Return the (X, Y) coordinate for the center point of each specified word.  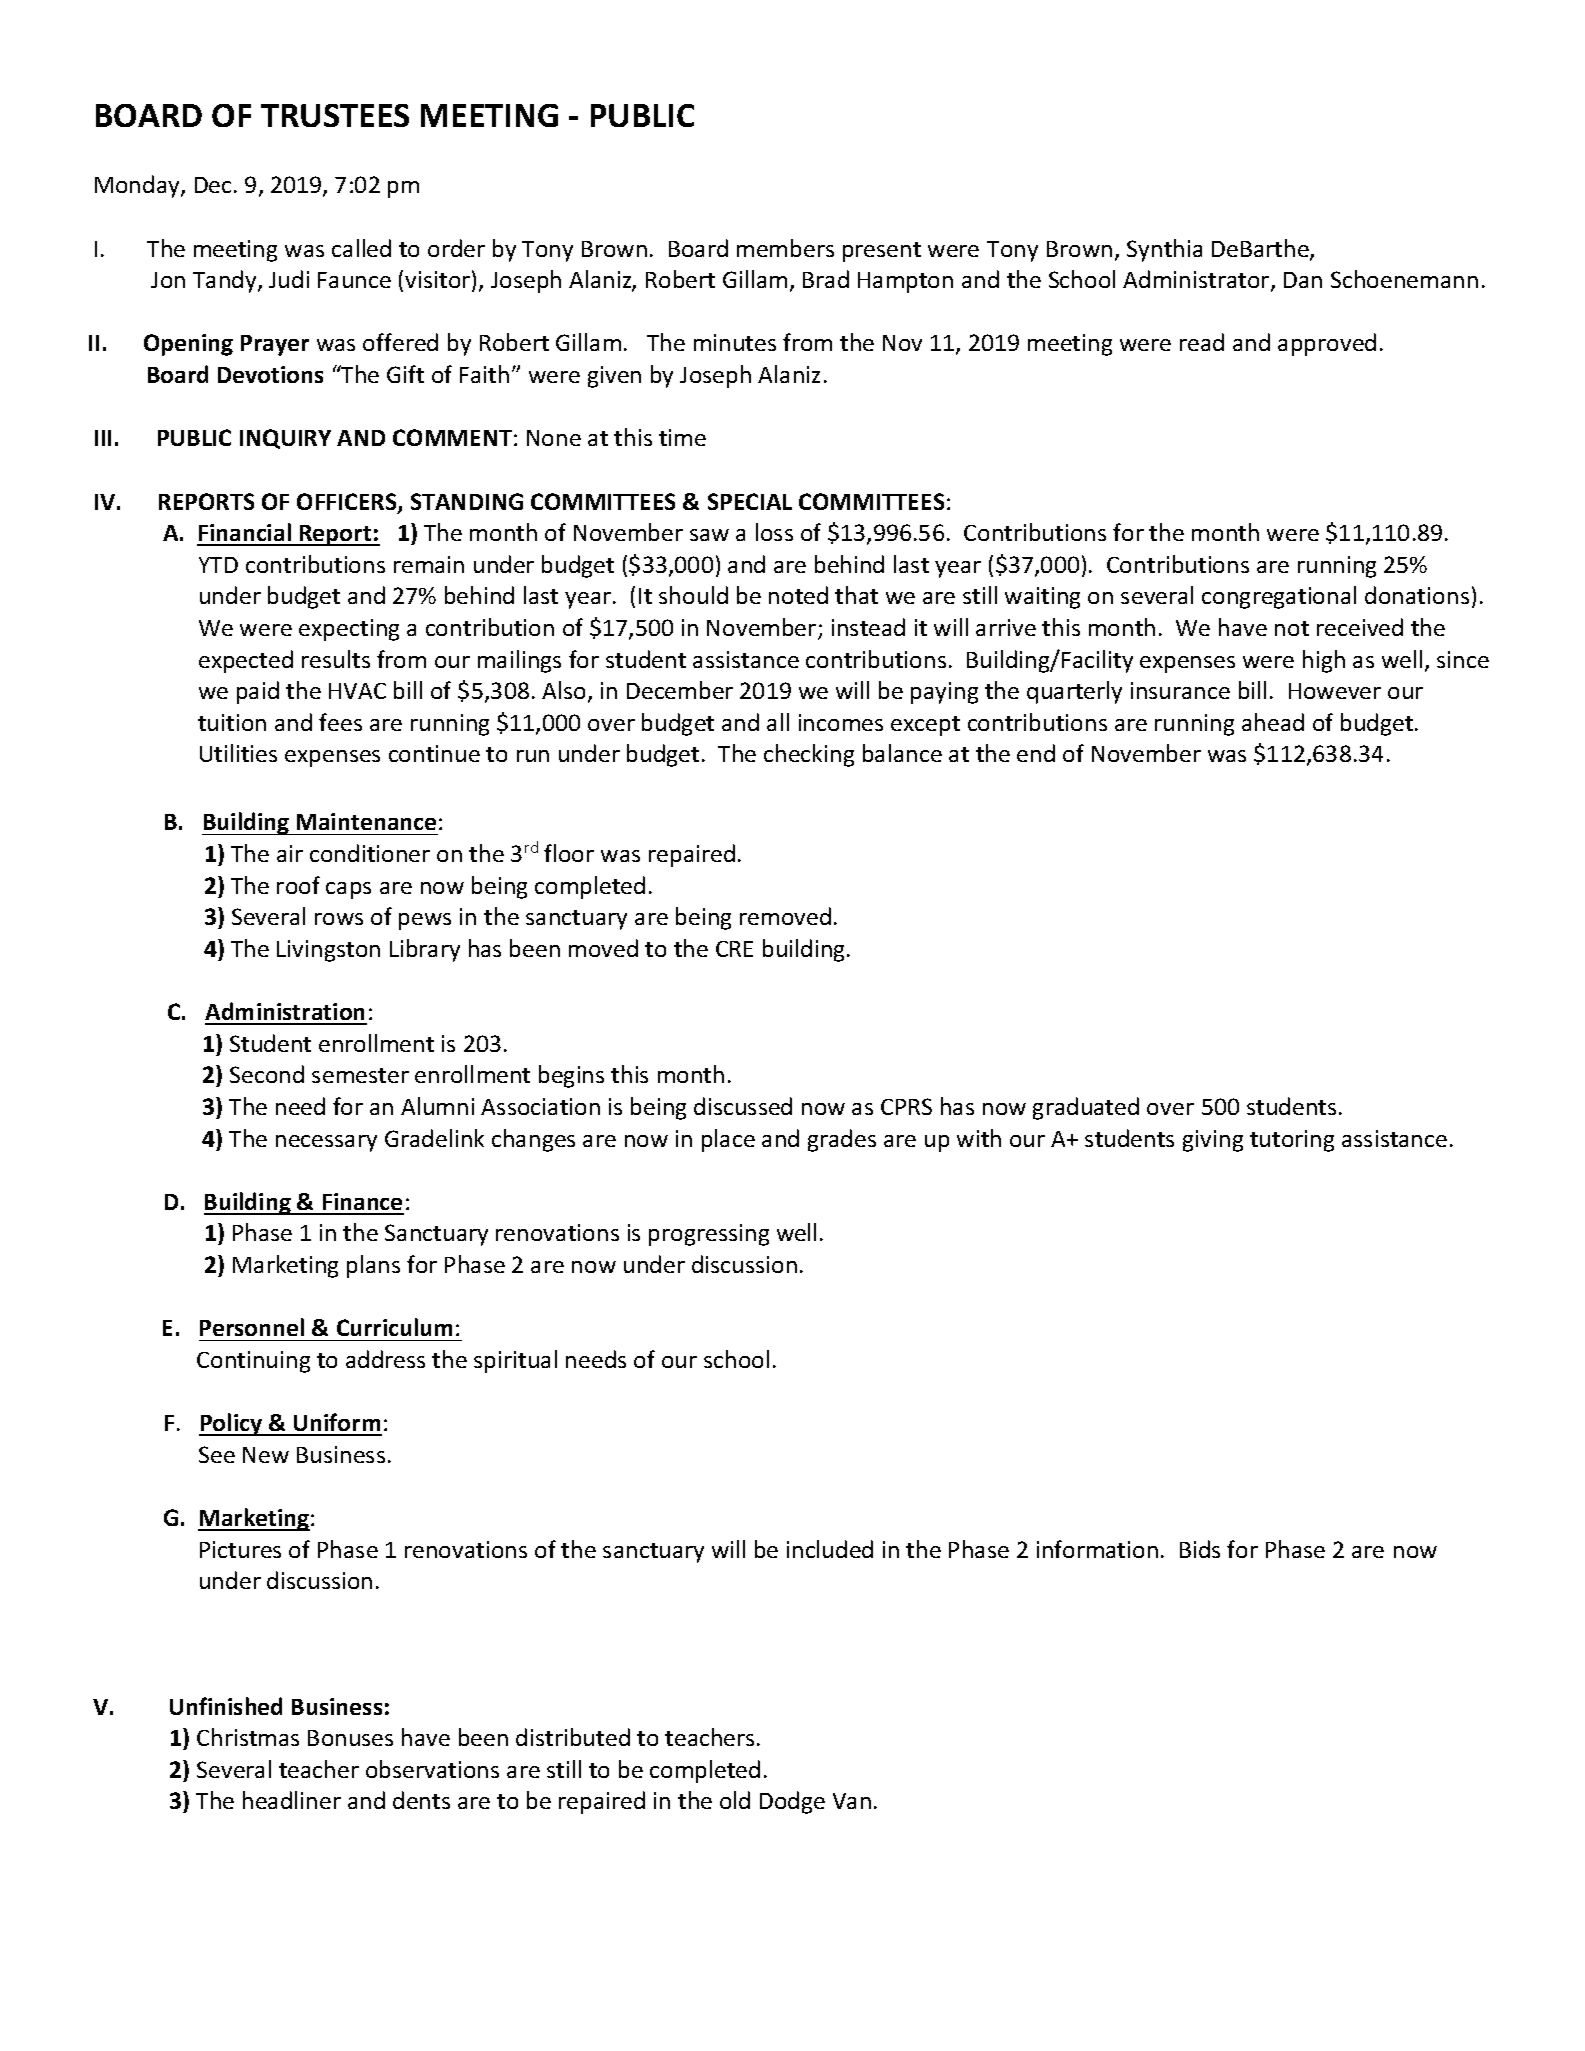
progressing (709, 1235)
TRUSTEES (335, 115)
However (1335, 691)
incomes (841, 722)
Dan (1303, 280)
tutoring (1292, 1141)
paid (258, 692)
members (785, 248)
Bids (1200, 1549)
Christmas (248, 1737)
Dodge (792, 1802)
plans (373, 1266)
